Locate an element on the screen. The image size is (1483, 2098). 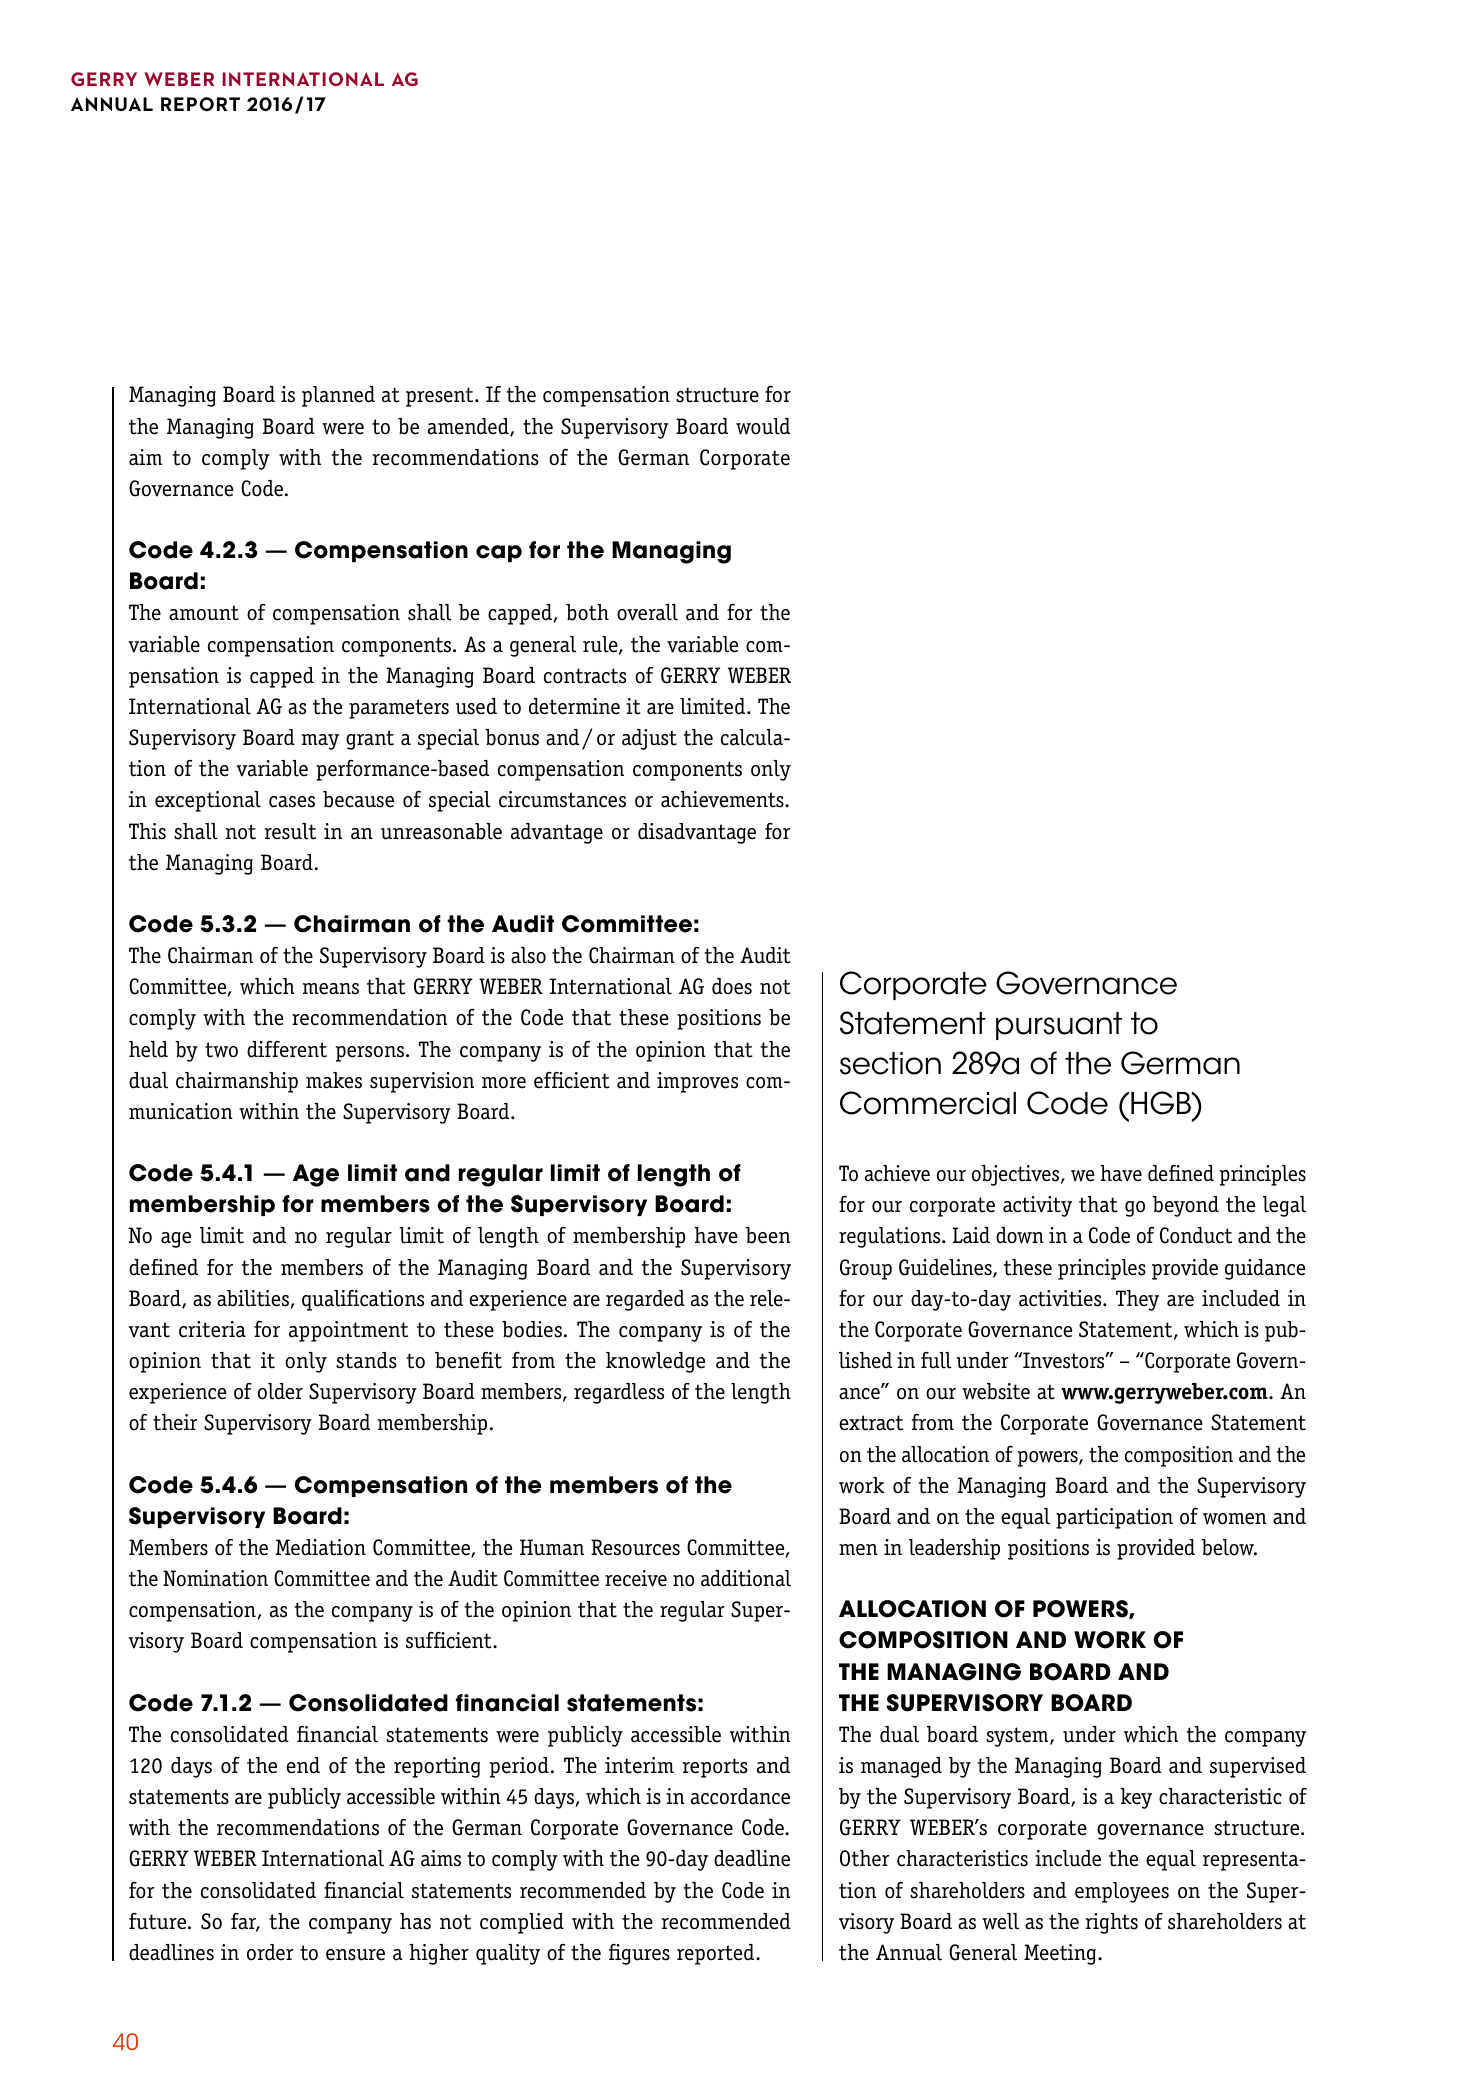
overall is located at coordinates (647, 612).
